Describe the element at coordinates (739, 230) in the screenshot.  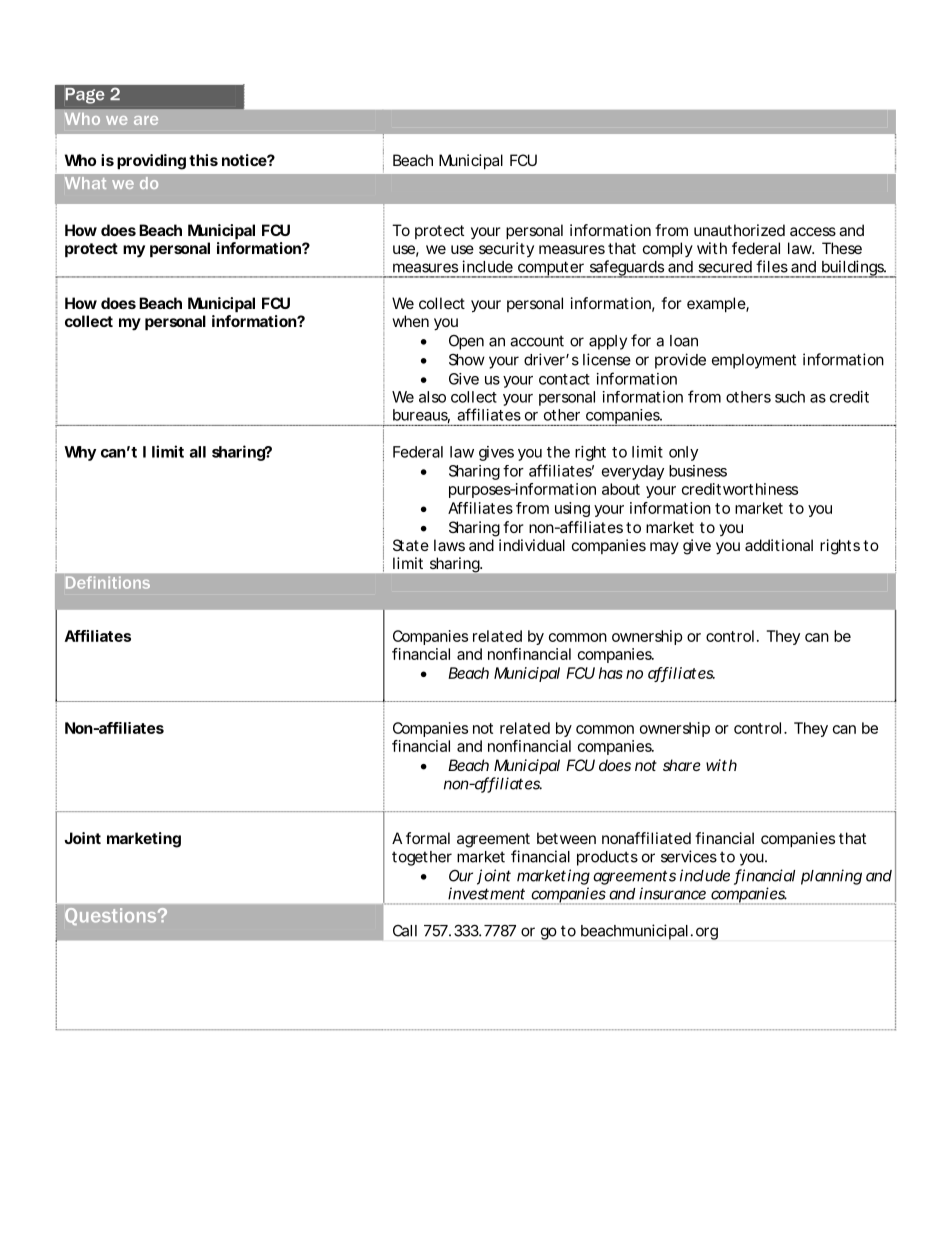
I see `unauthorized` at that location.
